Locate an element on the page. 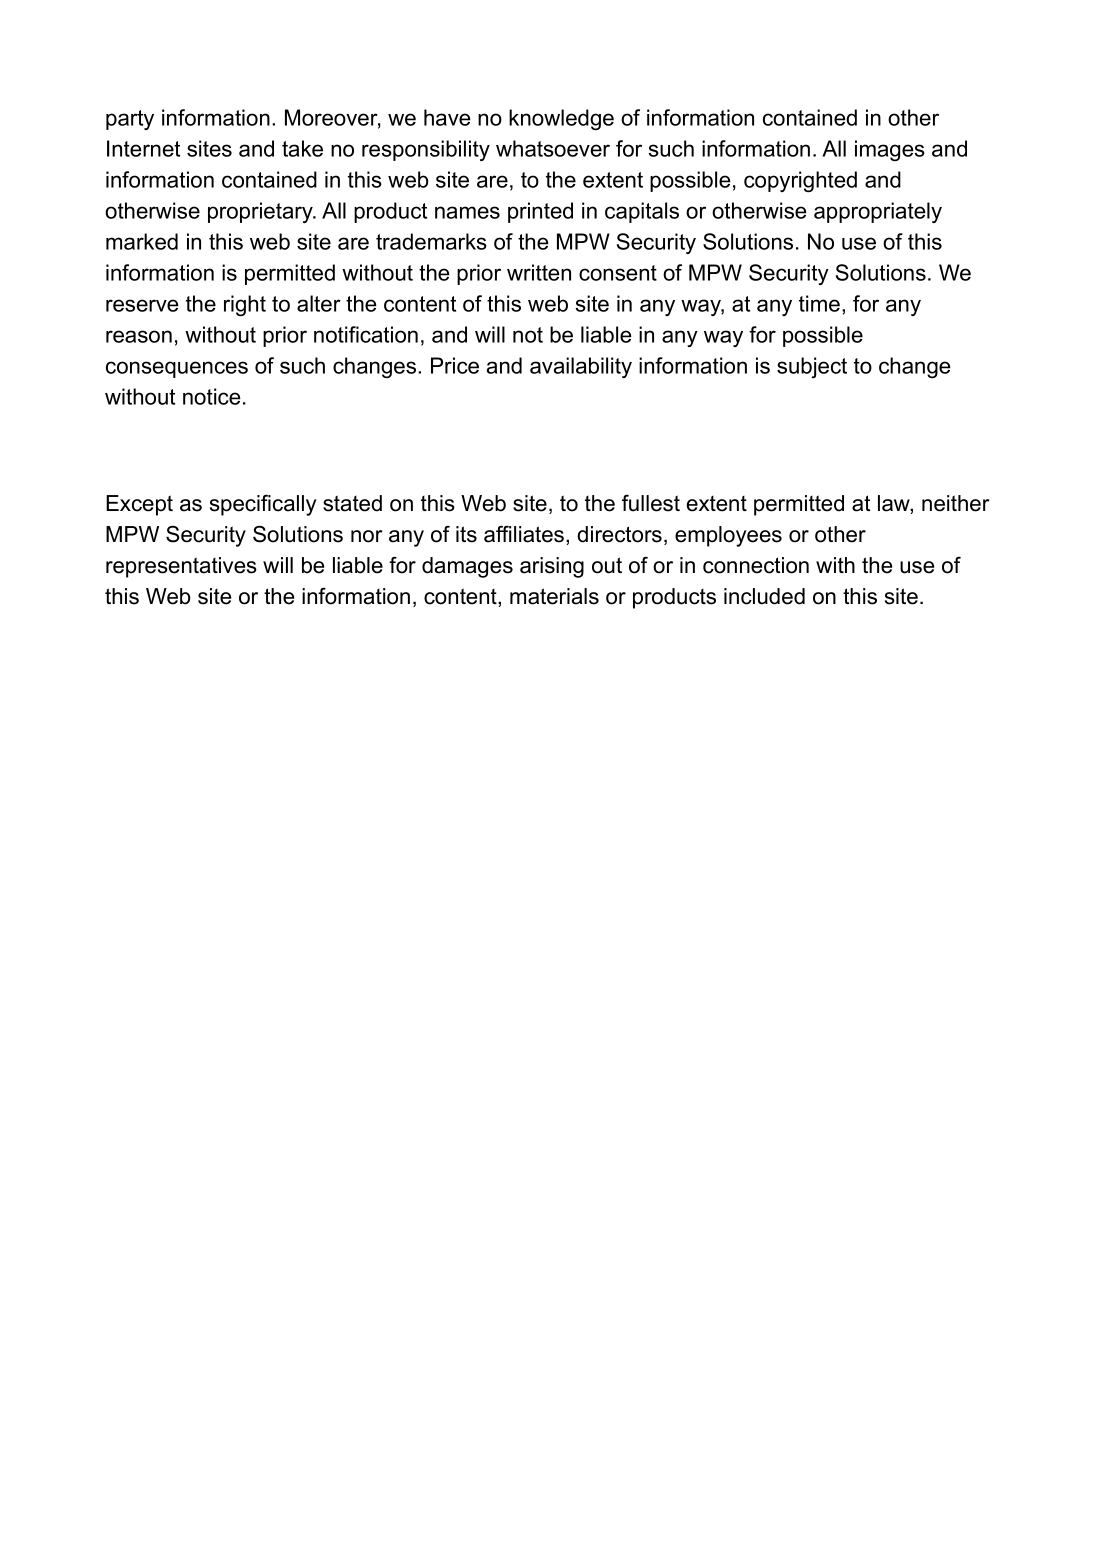 This page has height=1561, width=1104. alter is located at coordinates (319, 303).
